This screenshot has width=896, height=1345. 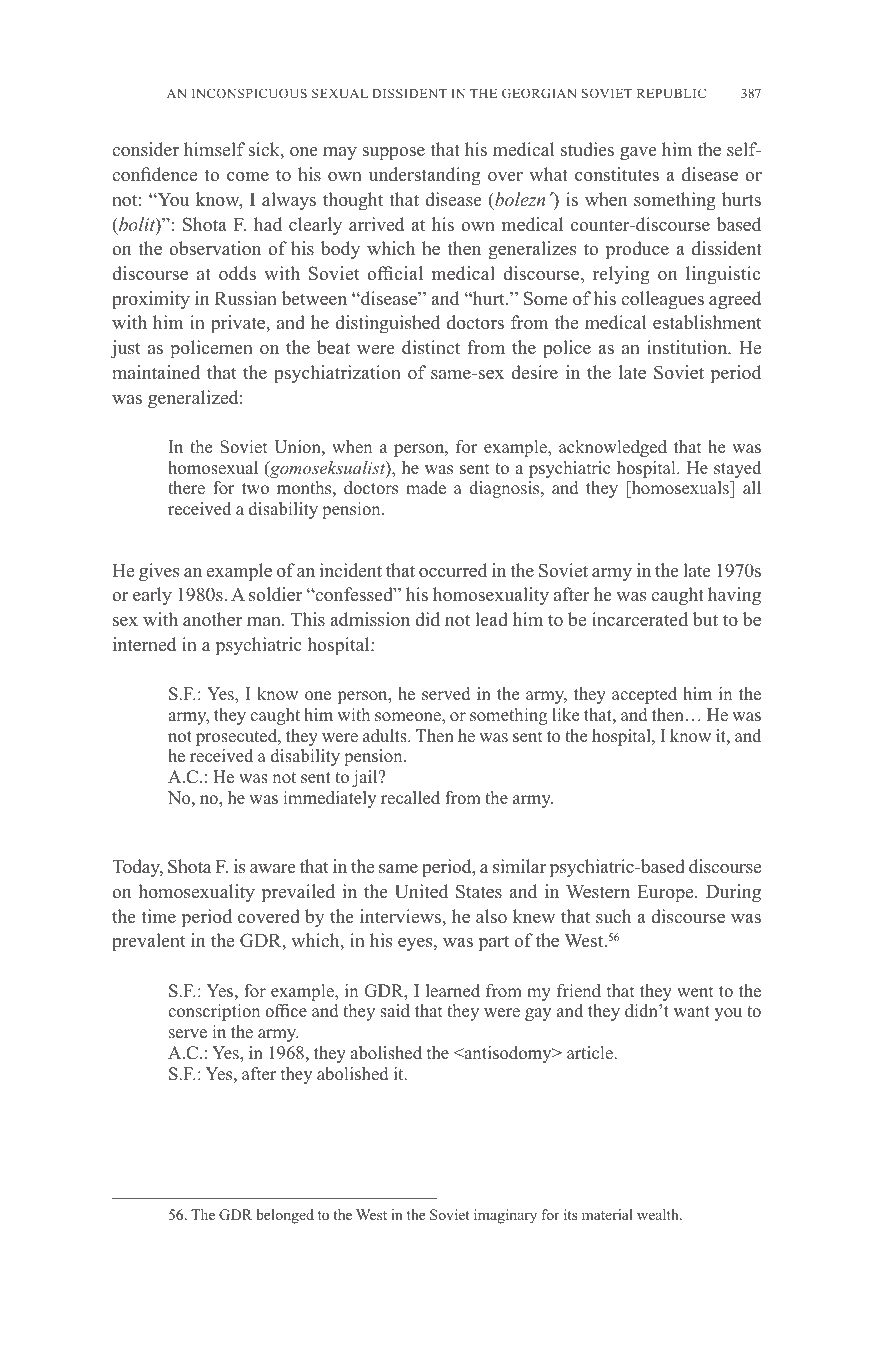 What do you see at coordinates (491, 619) in the screenshot?
I see `lead` at bounding box center [491, 619].
